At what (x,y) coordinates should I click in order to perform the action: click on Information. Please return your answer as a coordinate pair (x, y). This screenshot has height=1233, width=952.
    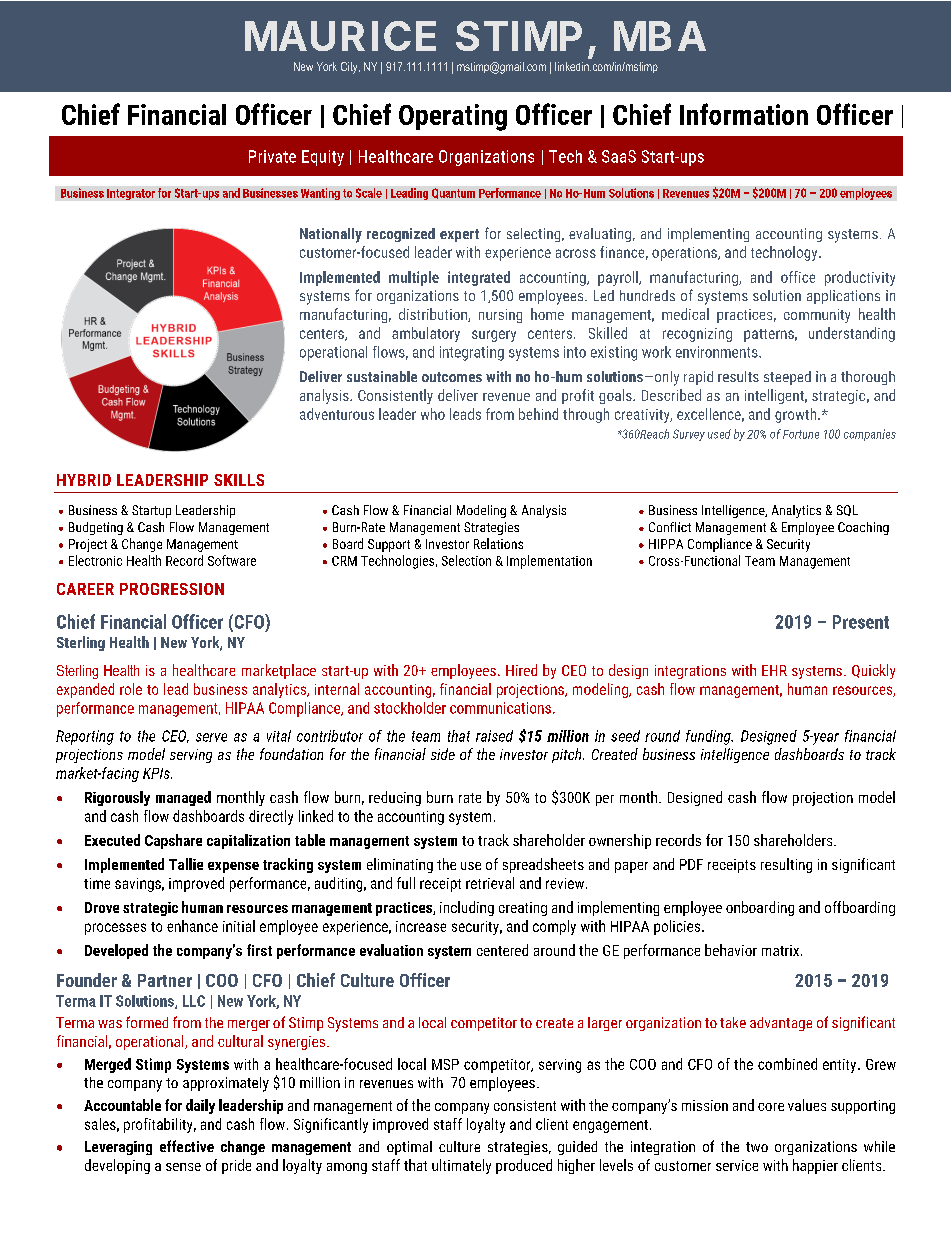
    Looking at the image, I should click on (744, 114).
